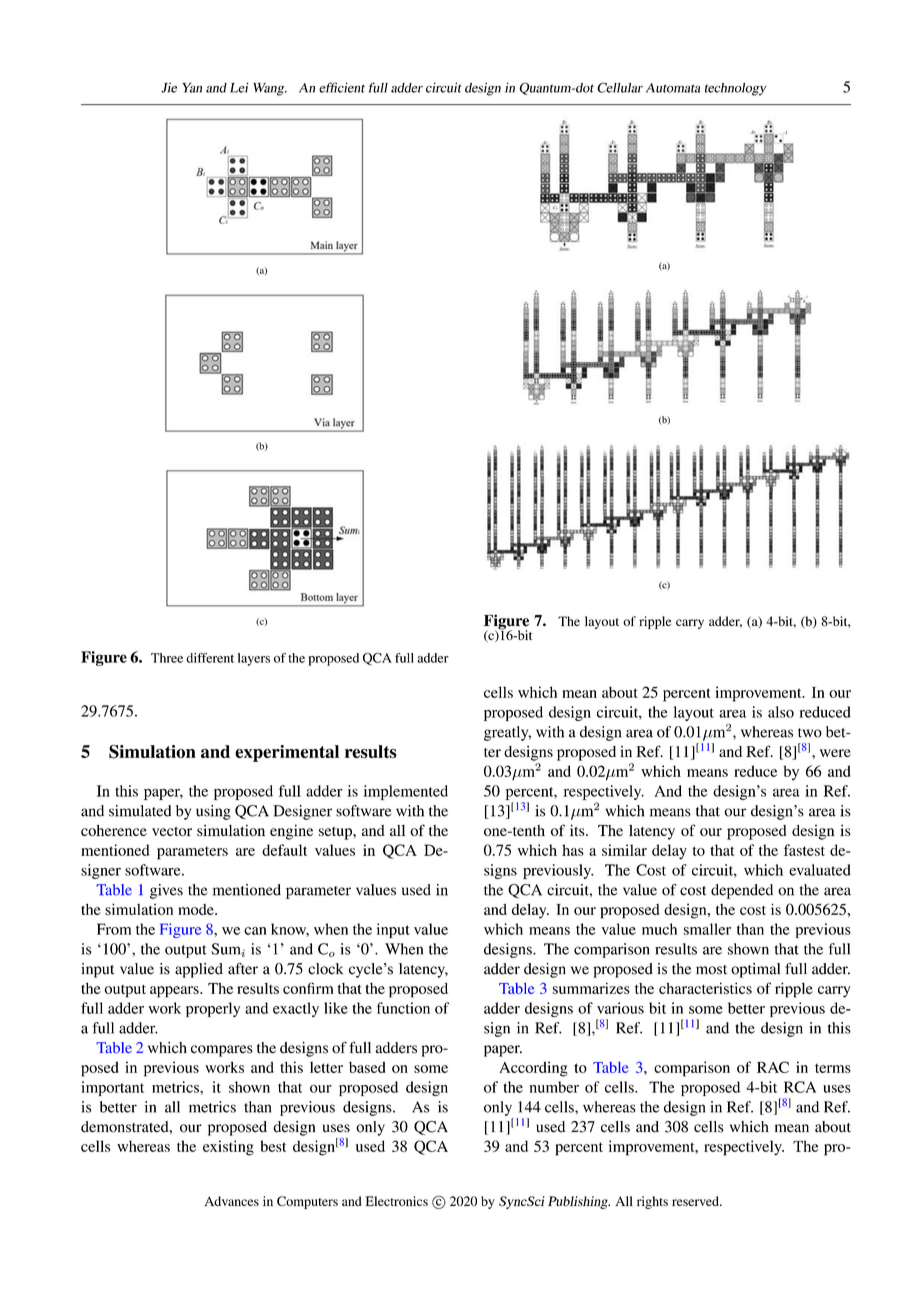 The image size is (924, 1308). Describe the element at coordinates (405, 792) in the document. I see `implemented` at that location.
